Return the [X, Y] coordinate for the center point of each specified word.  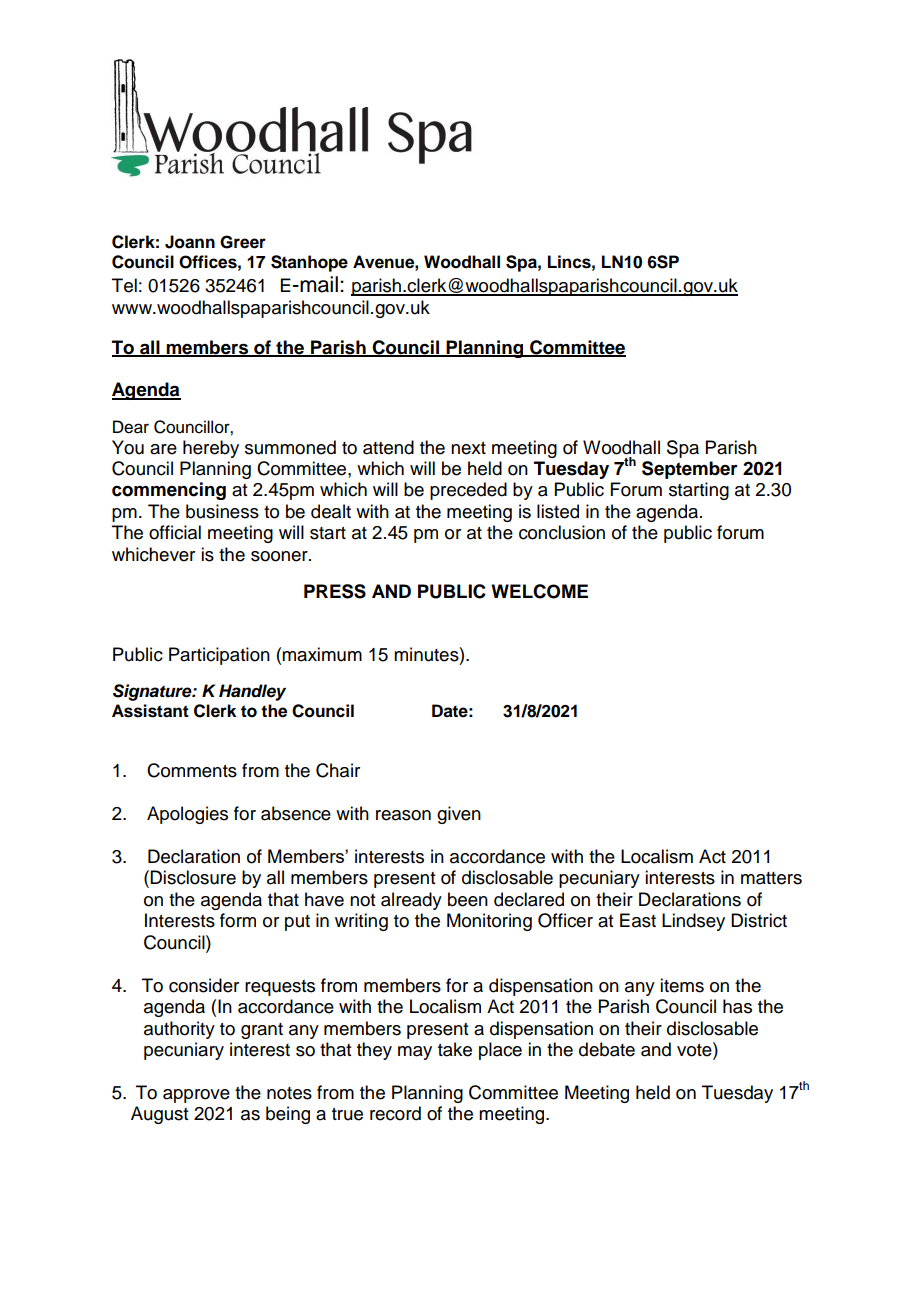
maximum [322, 654]
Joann [190, 242]
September [690, 470]
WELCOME [539, 591]
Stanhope [309, 263]
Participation [219, 656]
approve [196, 1096]
